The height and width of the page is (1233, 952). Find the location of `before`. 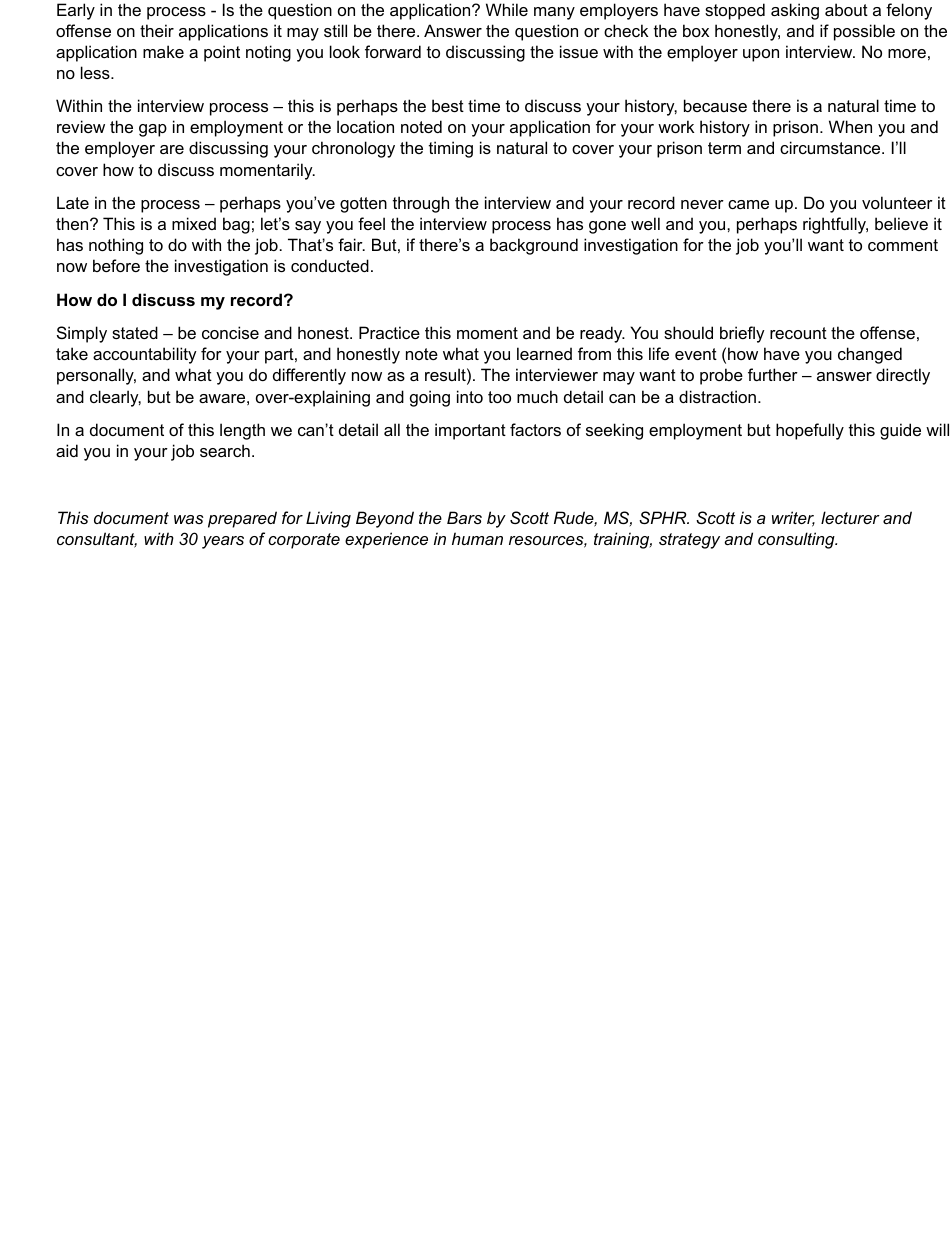

before is located at coordinates (116, 265).
